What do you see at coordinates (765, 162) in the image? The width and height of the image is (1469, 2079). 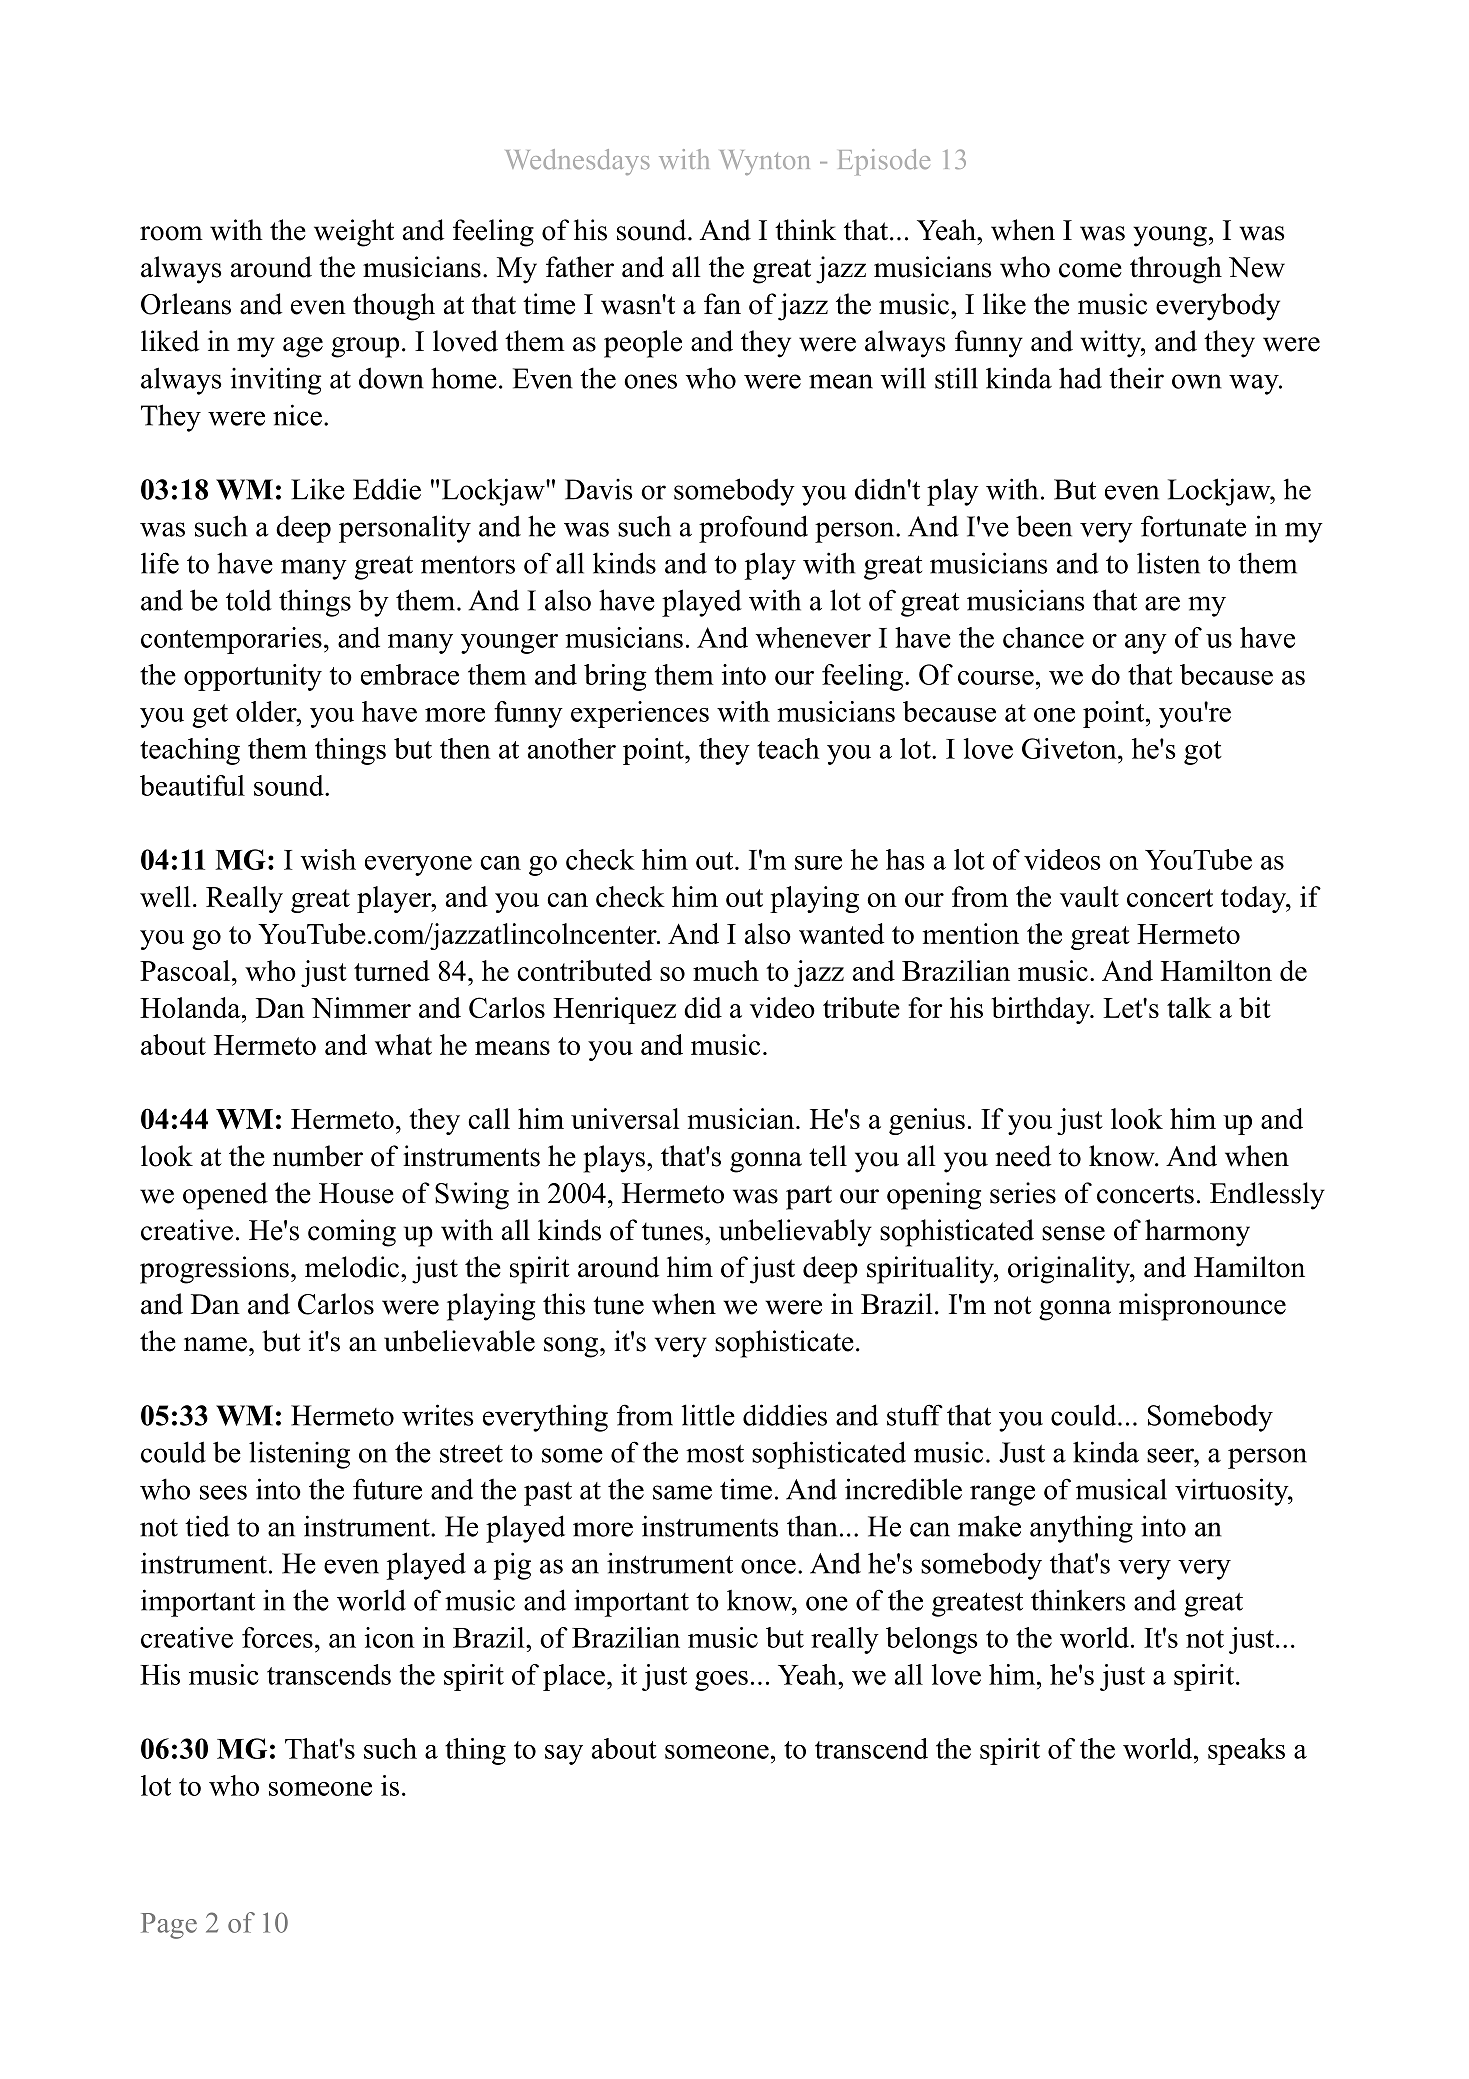 I see `Wynton` at bounding box center [765, 162].
